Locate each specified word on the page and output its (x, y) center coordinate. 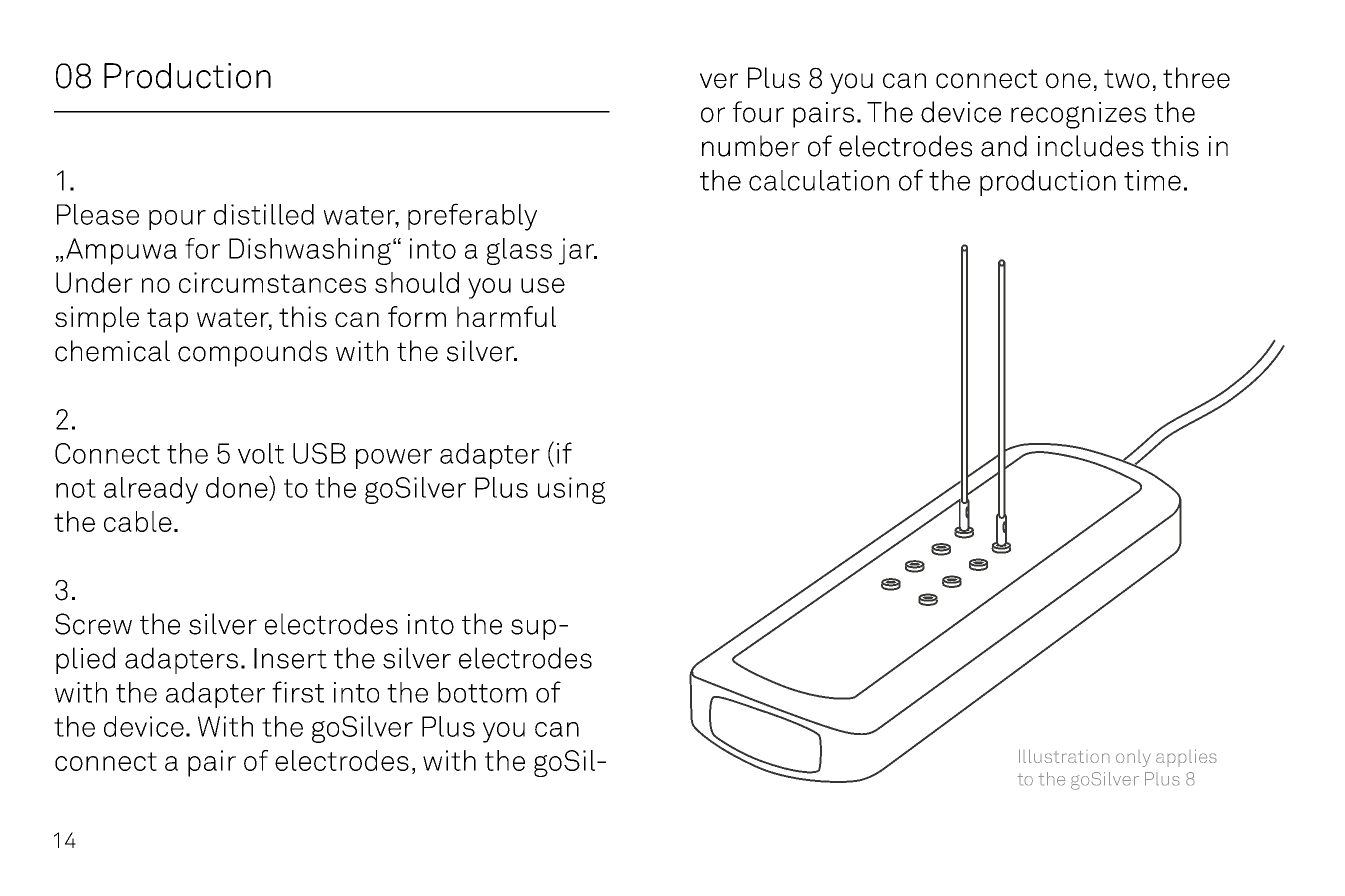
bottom (482, 692)
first (298, 692)
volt (261, 453)
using (571, 490)
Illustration (1064, 756)
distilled (264, 214)
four (758, 112)
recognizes (1078, 115)
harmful (506, 316)
